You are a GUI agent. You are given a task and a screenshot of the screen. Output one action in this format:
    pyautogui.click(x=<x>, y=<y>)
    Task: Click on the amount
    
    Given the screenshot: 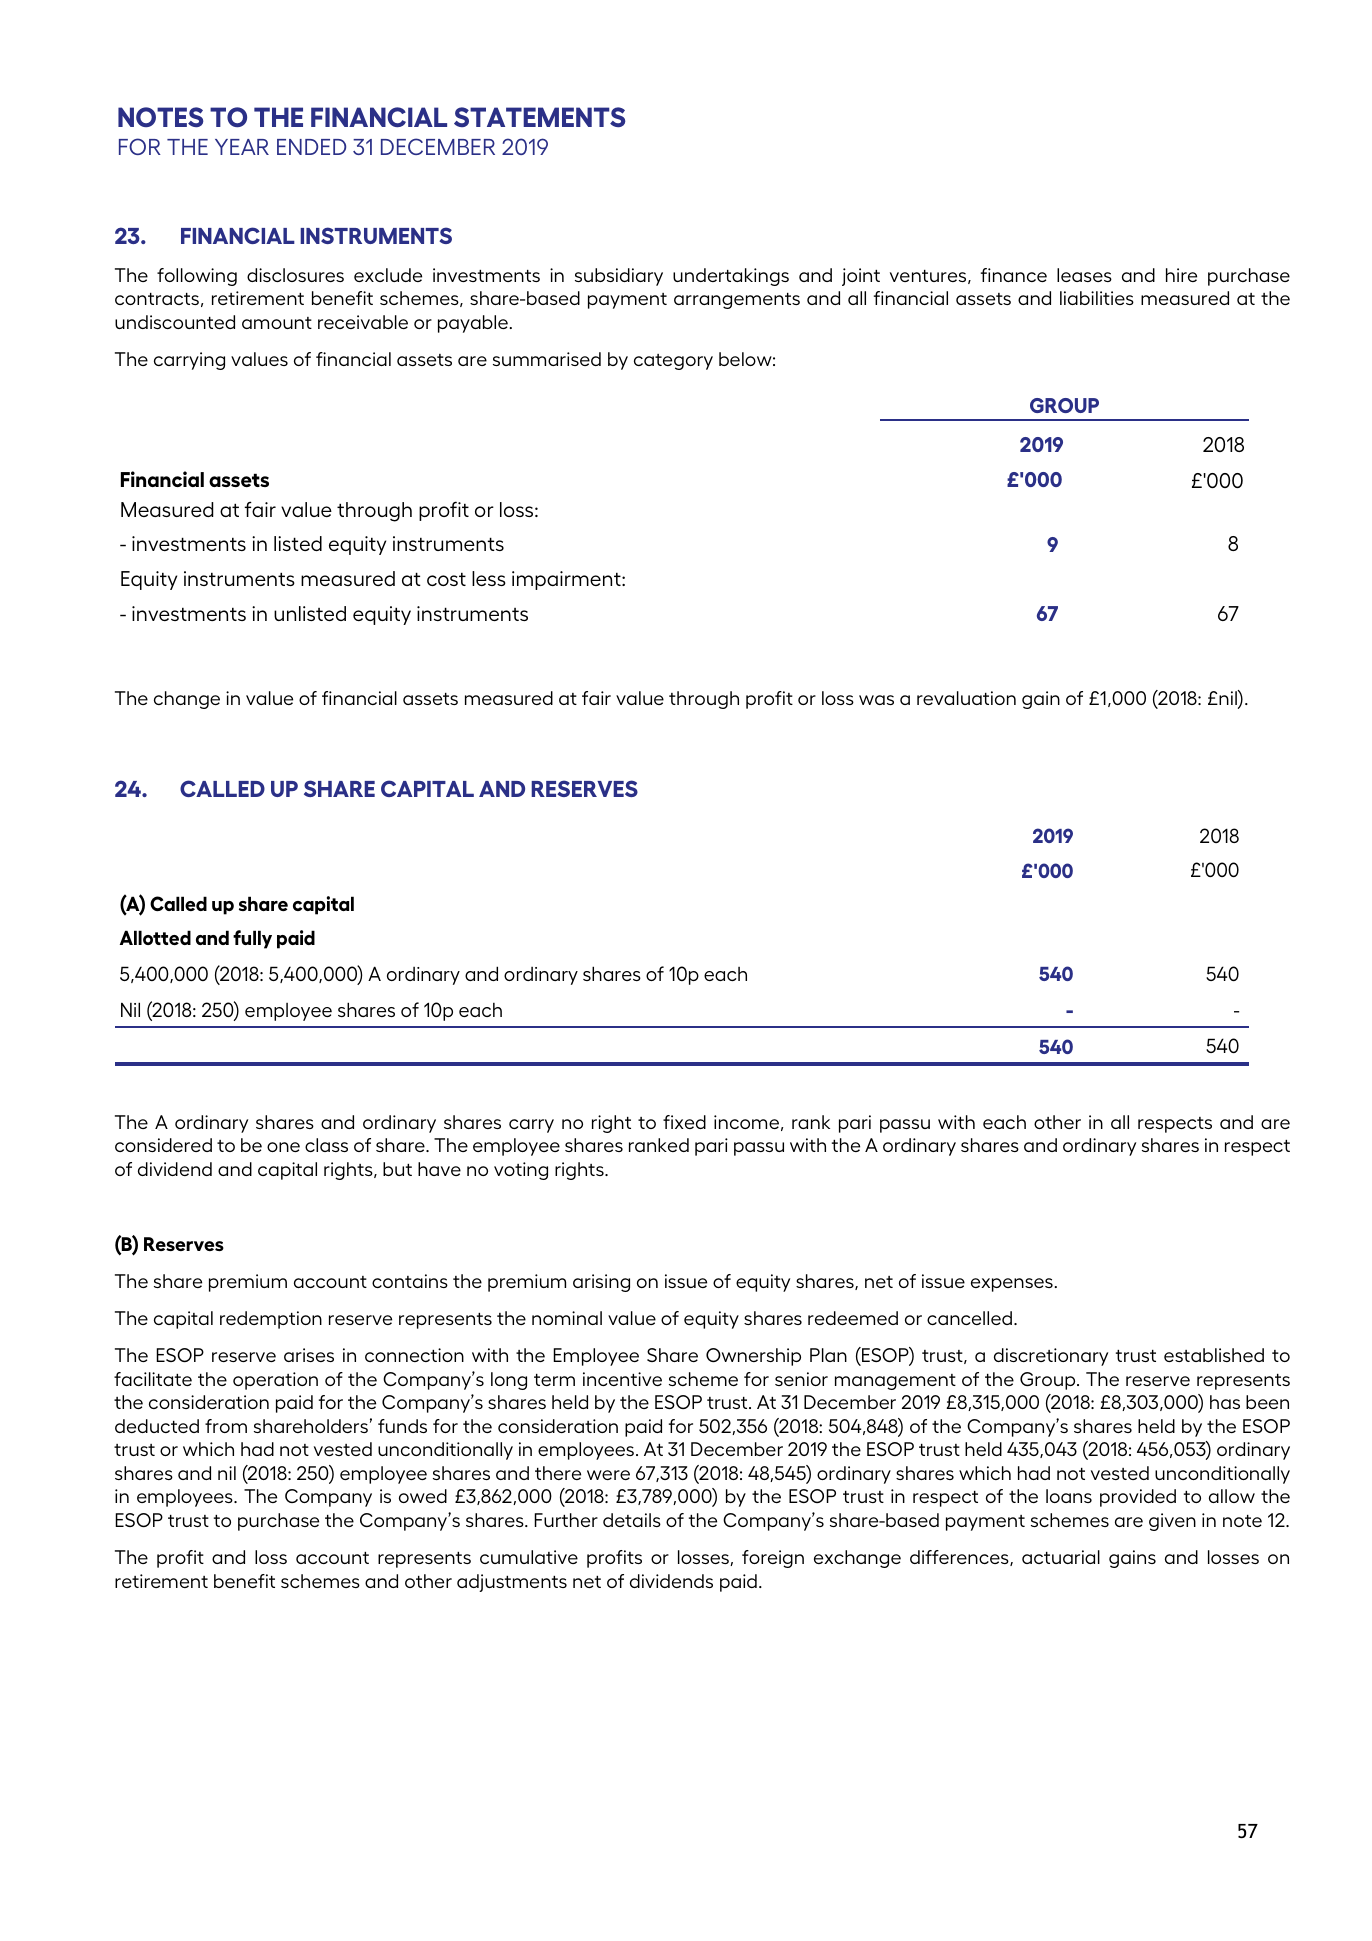 What is the action you would take?
    pyautogui.click(x=277, y=323)
